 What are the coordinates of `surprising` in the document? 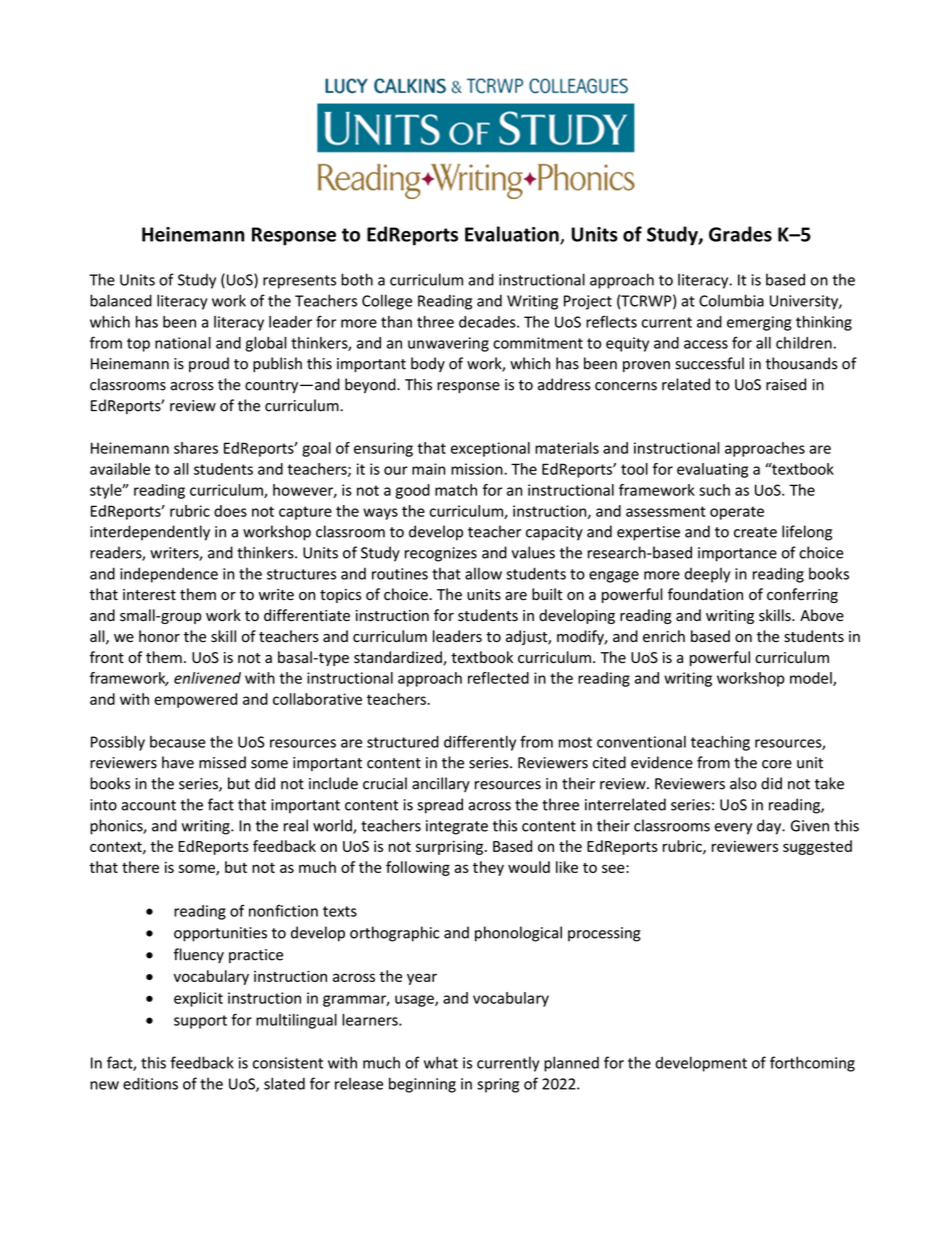 It's located at (451, 847).
